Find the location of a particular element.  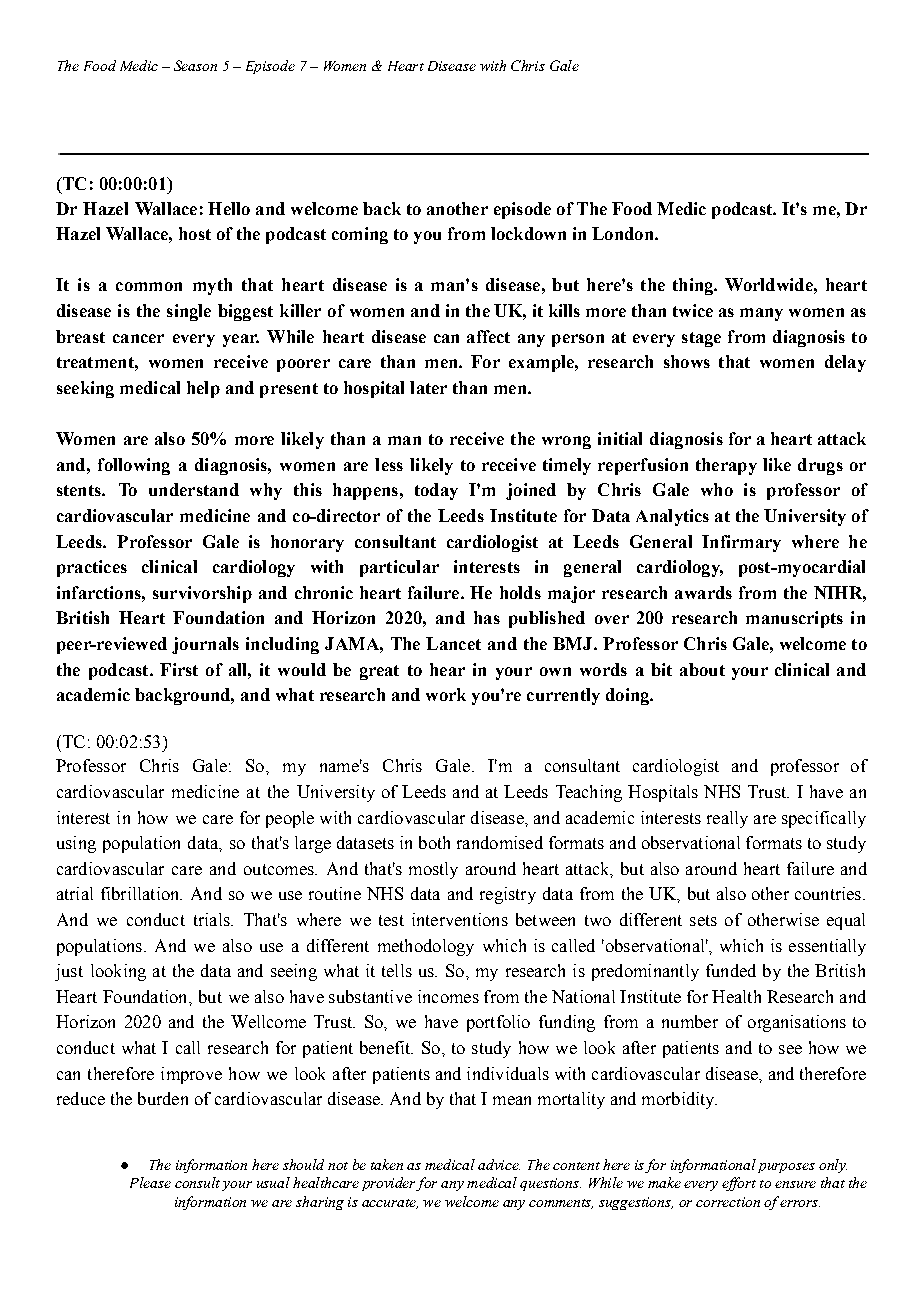

single is located at coordinates (189, 312).
